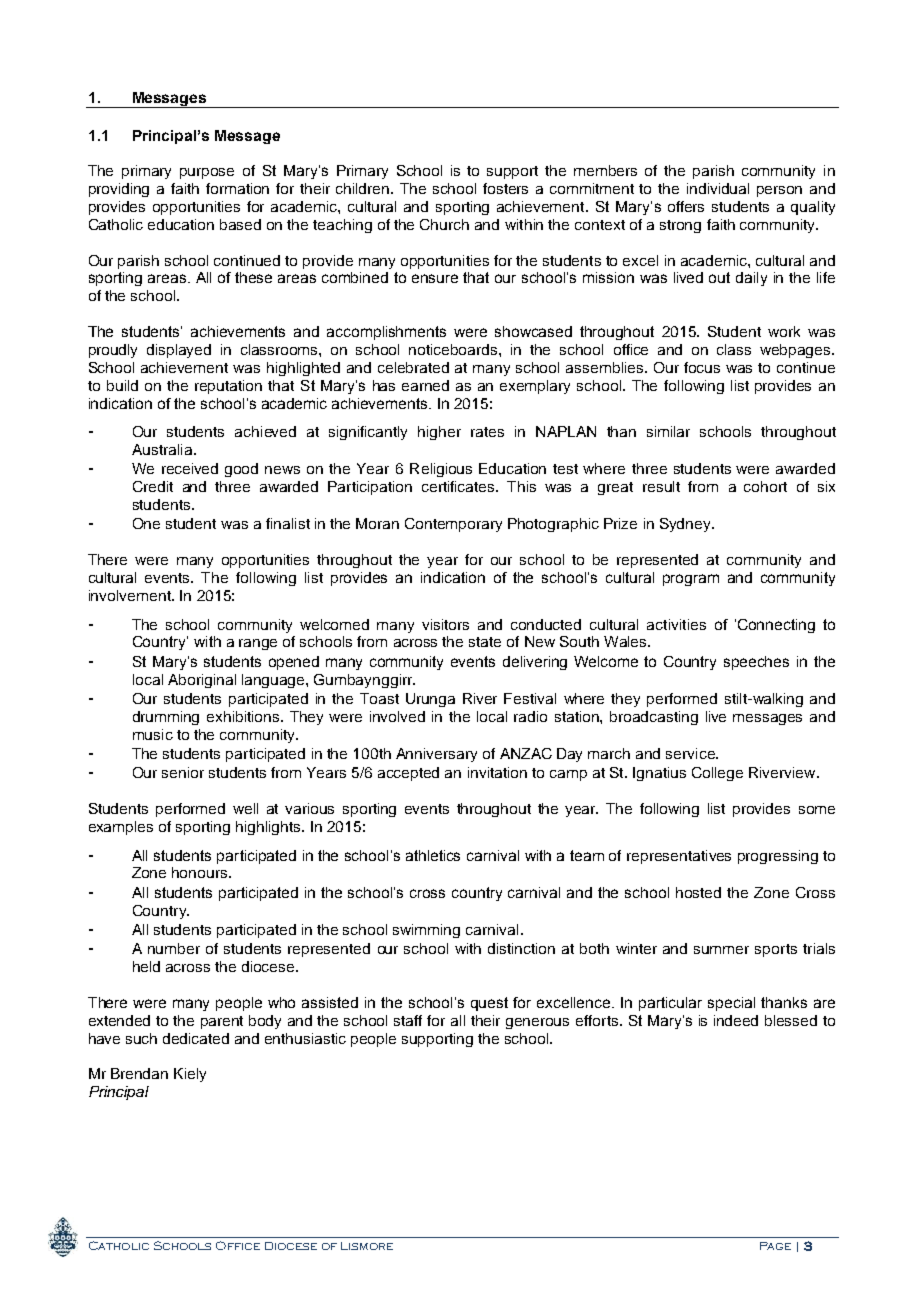  What do you see at coordinates (721, 950) in the screenshot?
I see `summer` at bounding box center [721, 950].
